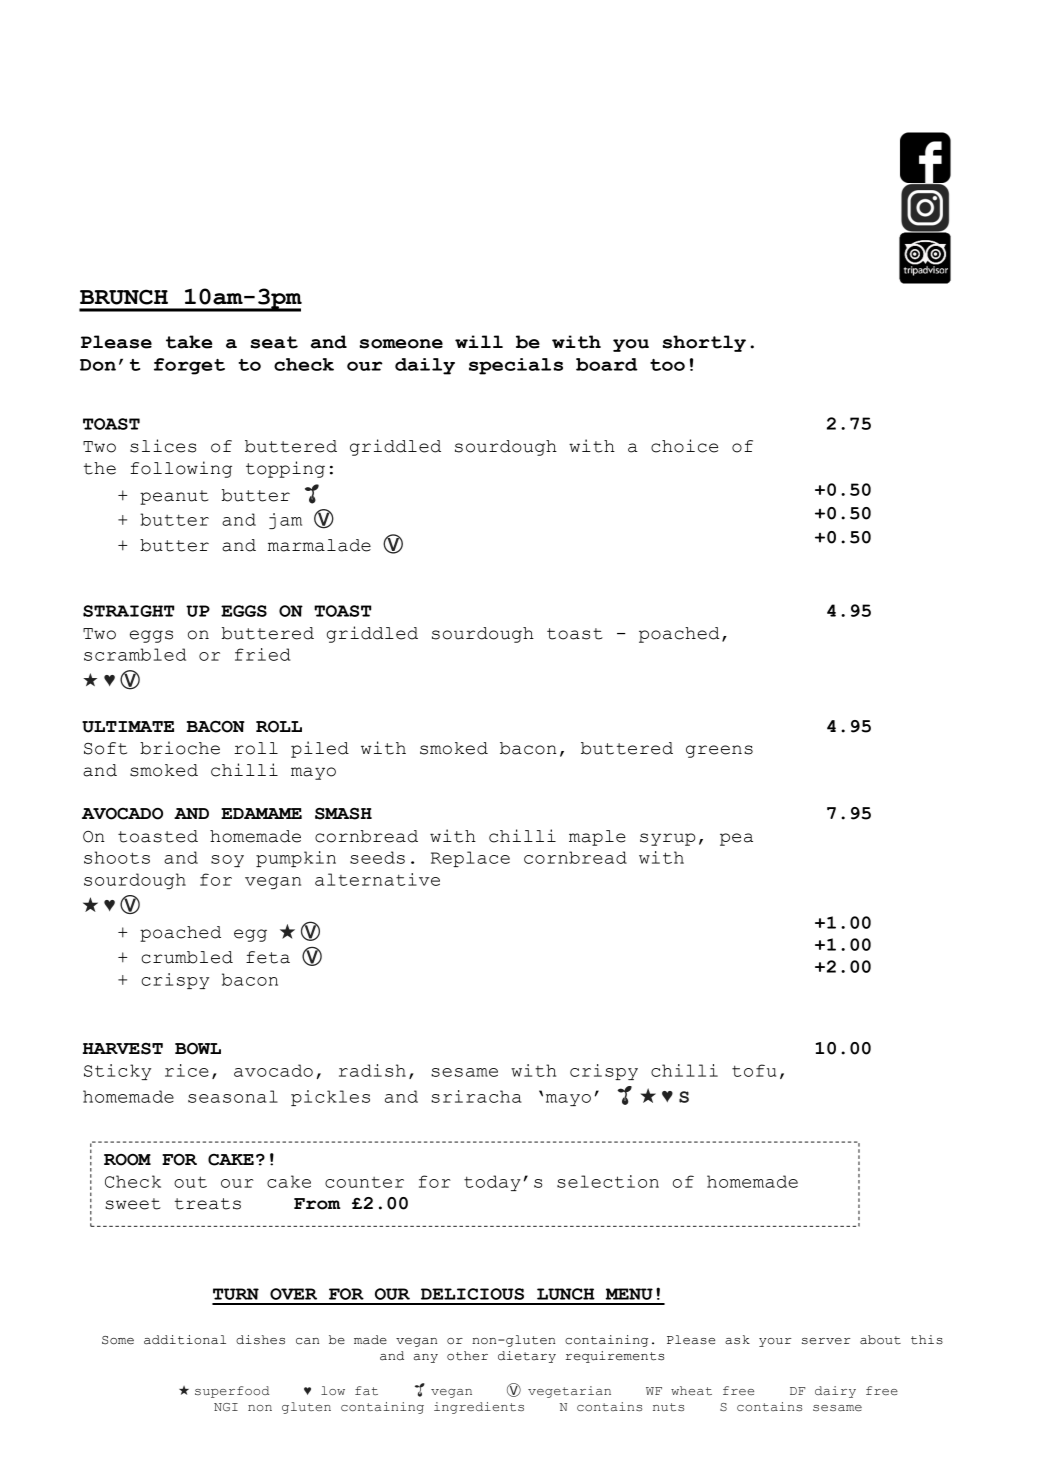 This screenshot has width=1045, height=1477. Describe the element at coordinates (835, 1392) in the screenshot. I see `dairy` at that location.
